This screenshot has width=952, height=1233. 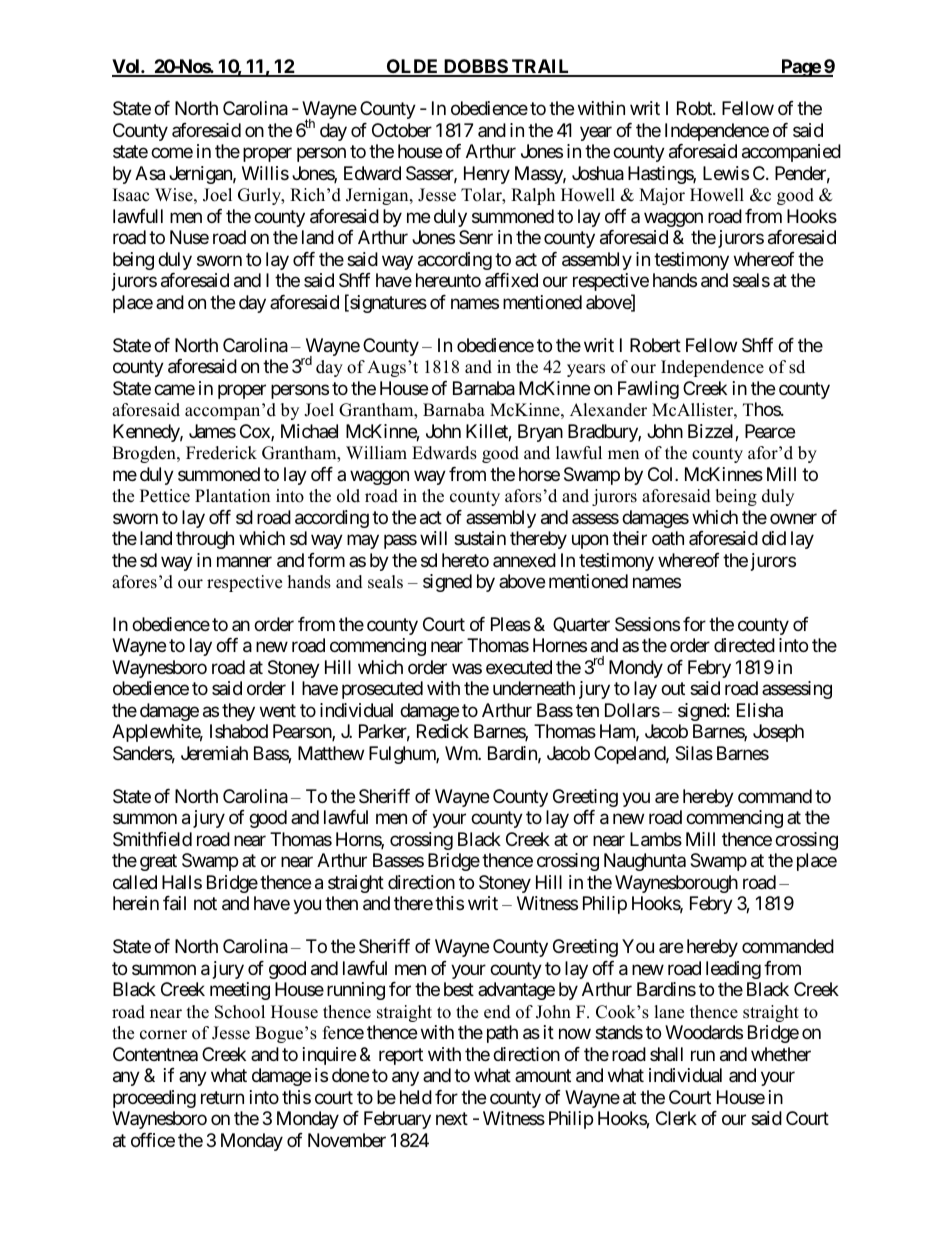 What do you see at coordinates (222, 1097) in the screenshot?
I see `return` at bounding box center [222, 1097].
